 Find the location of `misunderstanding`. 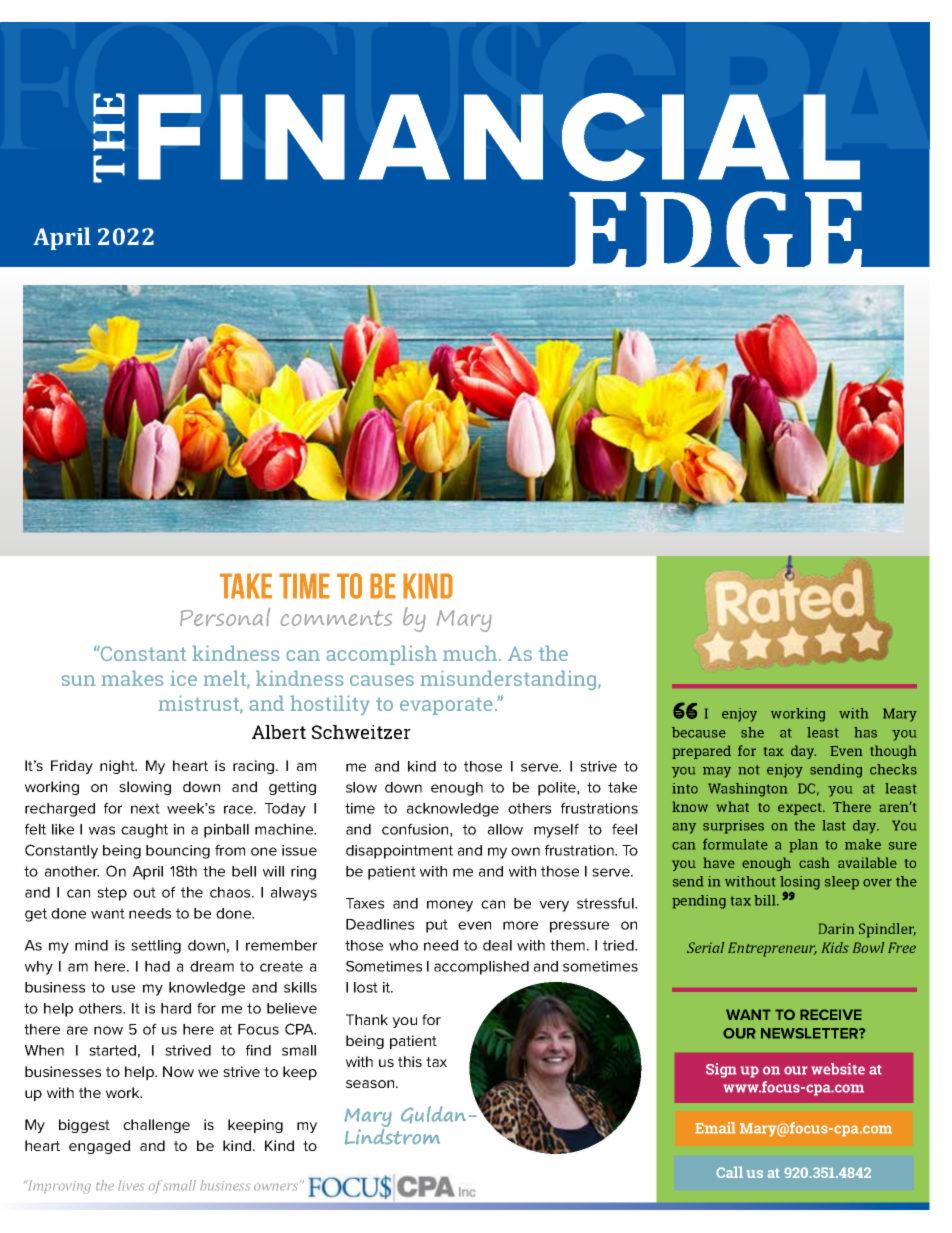

misunderstanding is located at coordinates (510, 680).
